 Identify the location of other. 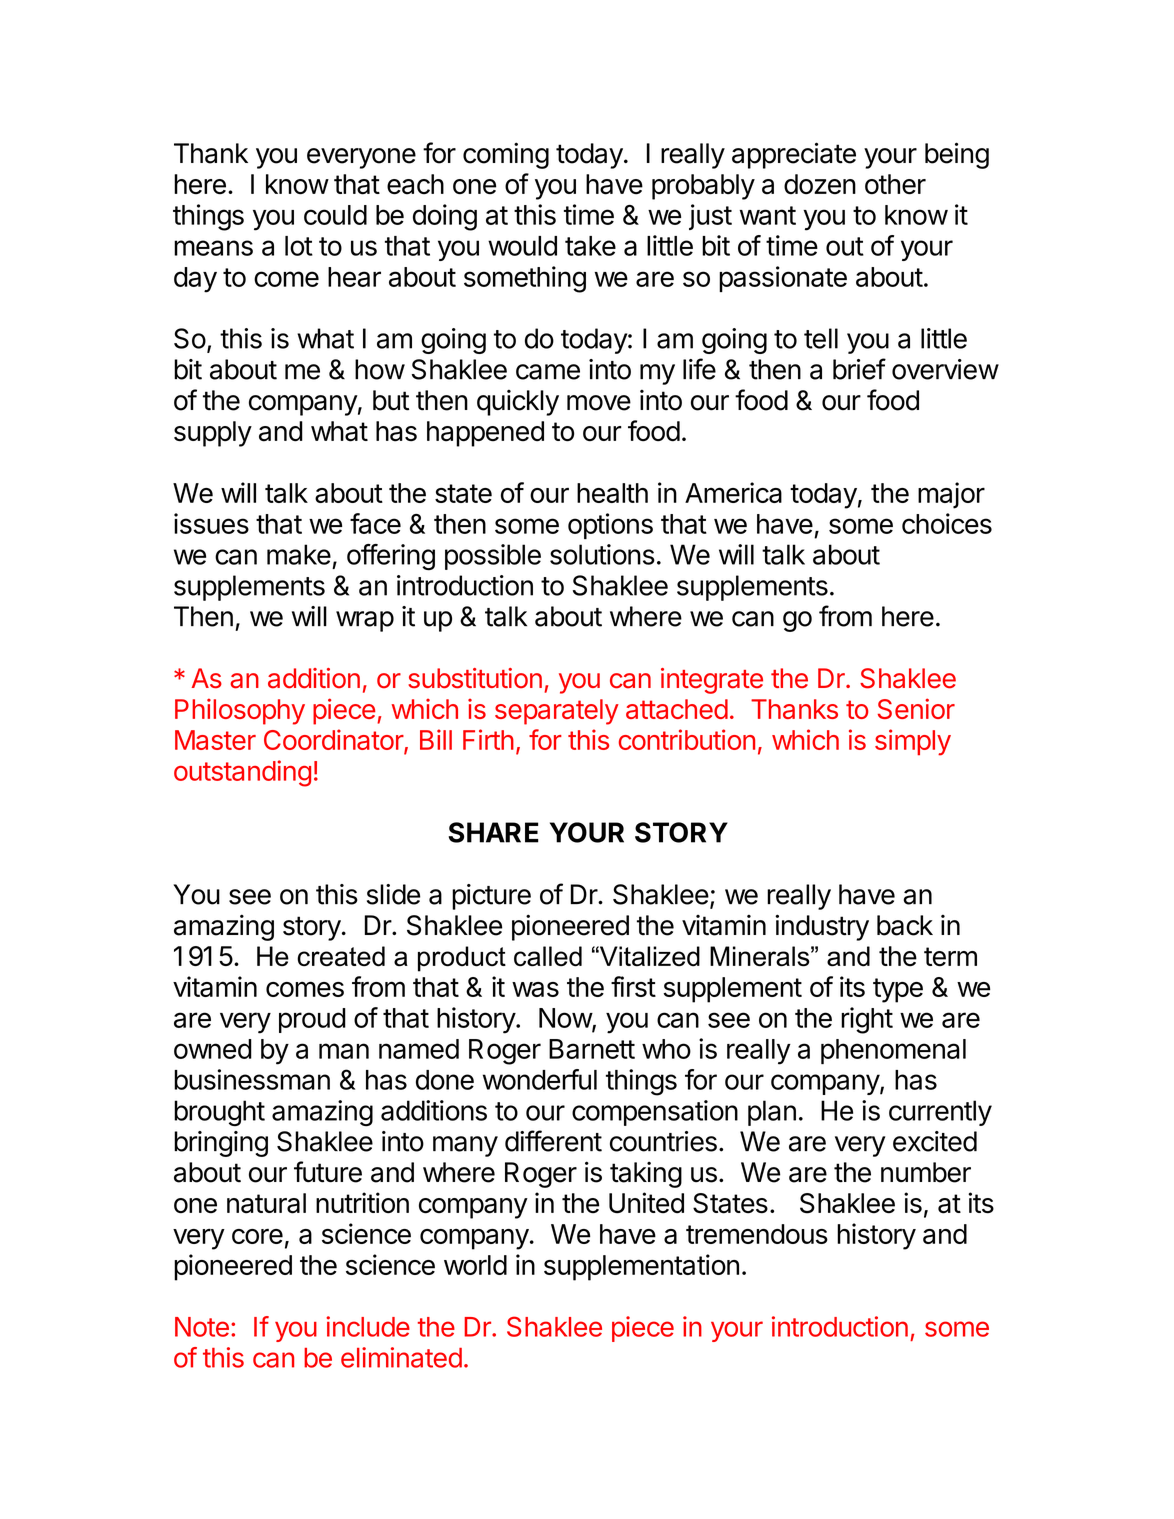
(895, 184).
